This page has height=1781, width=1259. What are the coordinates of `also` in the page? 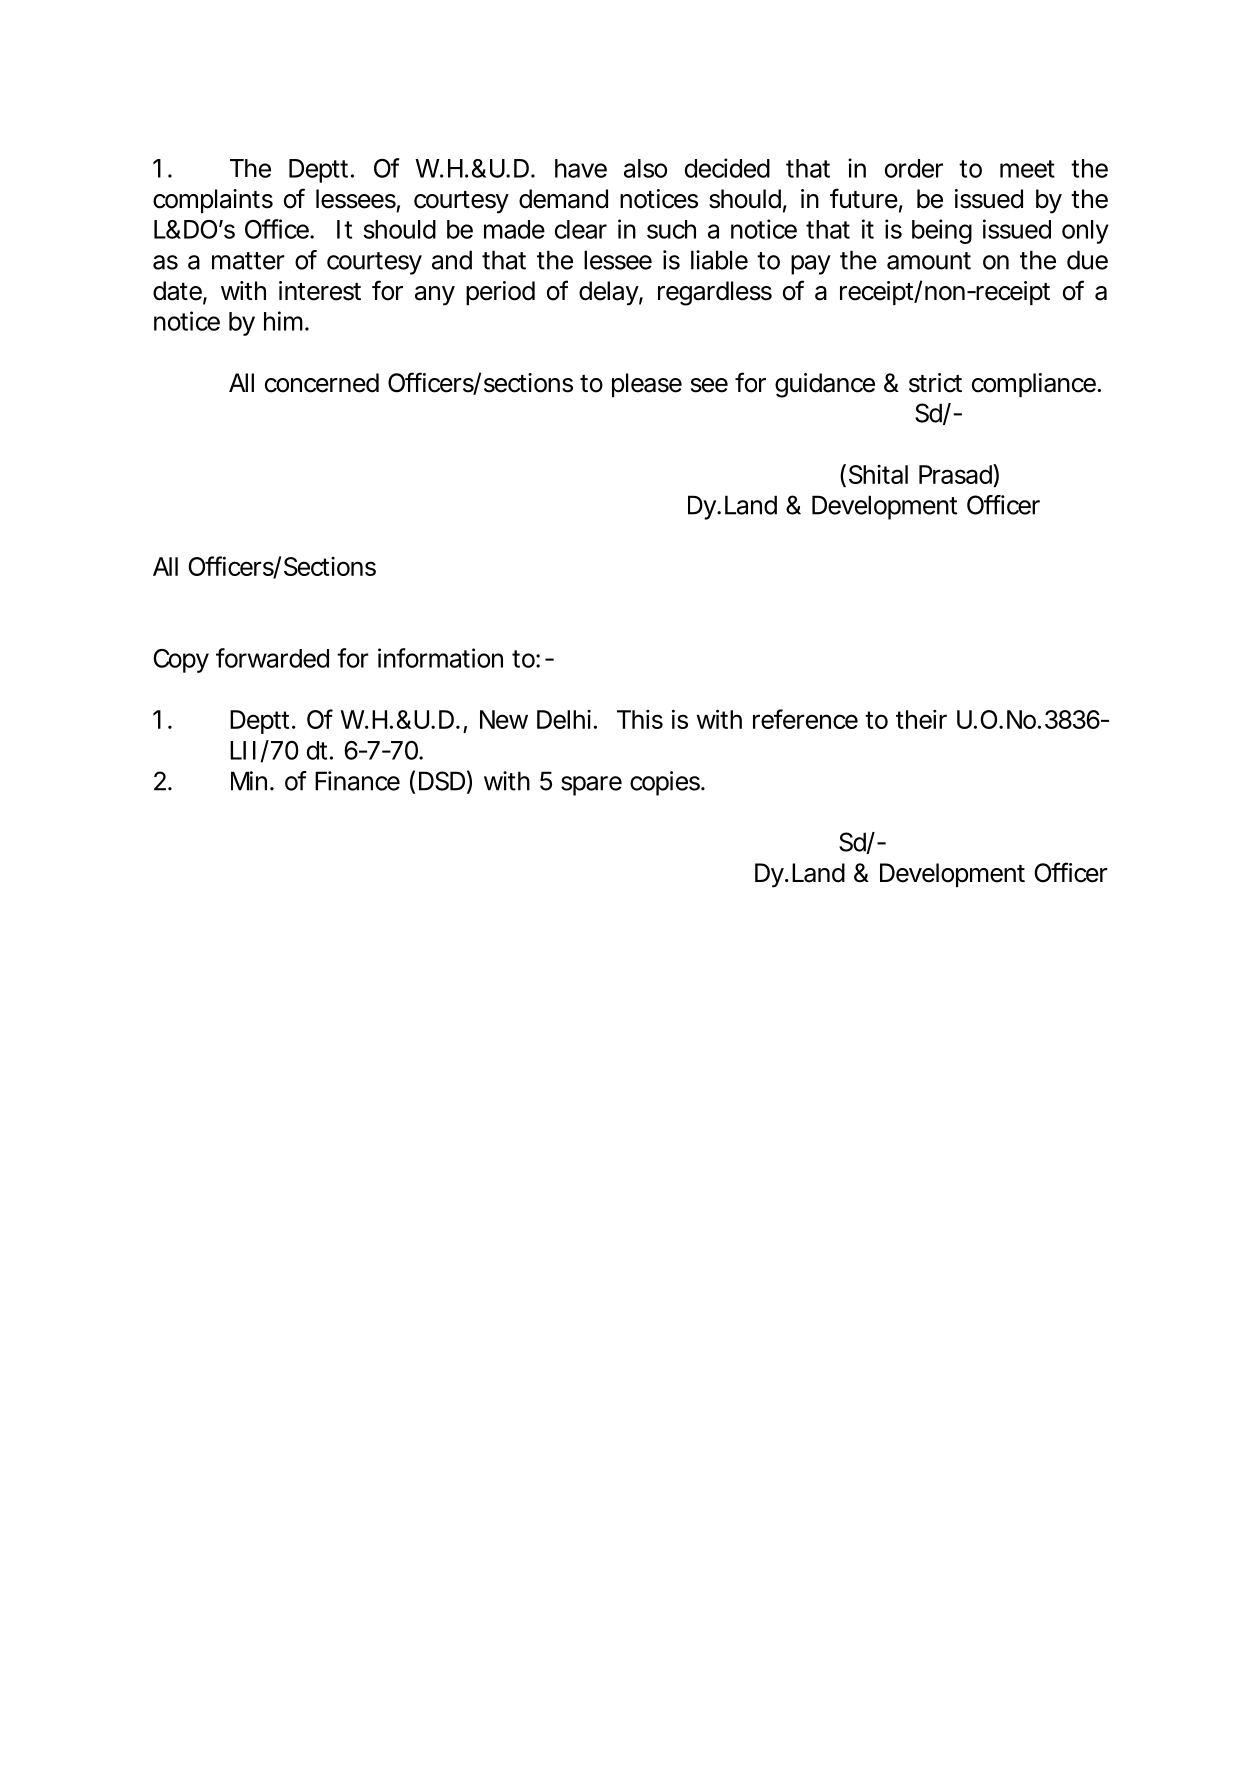 It's located at (645, 168).
